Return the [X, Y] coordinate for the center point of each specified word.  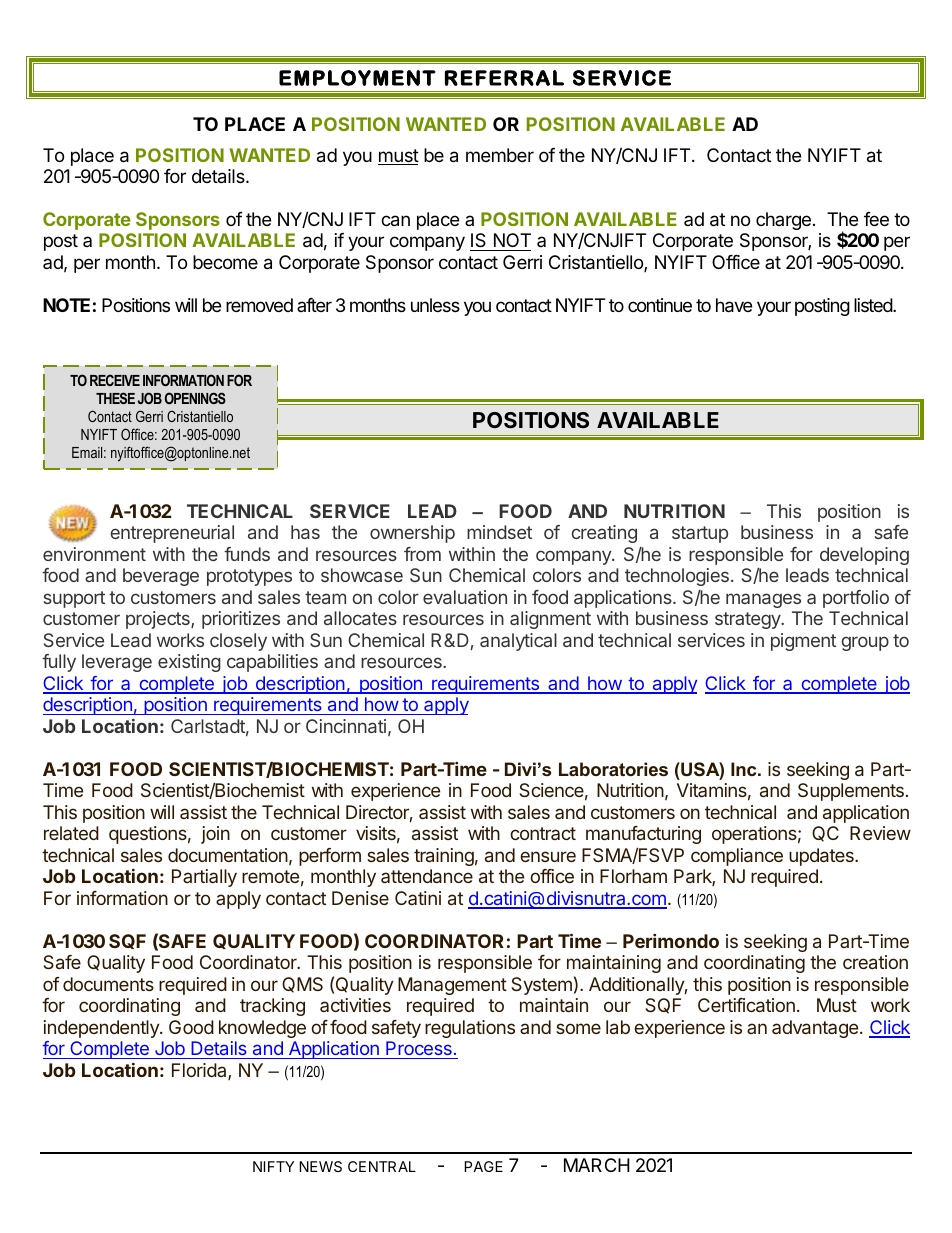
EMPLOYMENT [357, 78]
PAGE [483, 1166]
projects [159, 620]
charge [783, 221]
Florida [200, 1071]
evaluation [465, 597]
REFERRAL [504, 78]
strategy [749, 620]
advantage [815, 1029]
